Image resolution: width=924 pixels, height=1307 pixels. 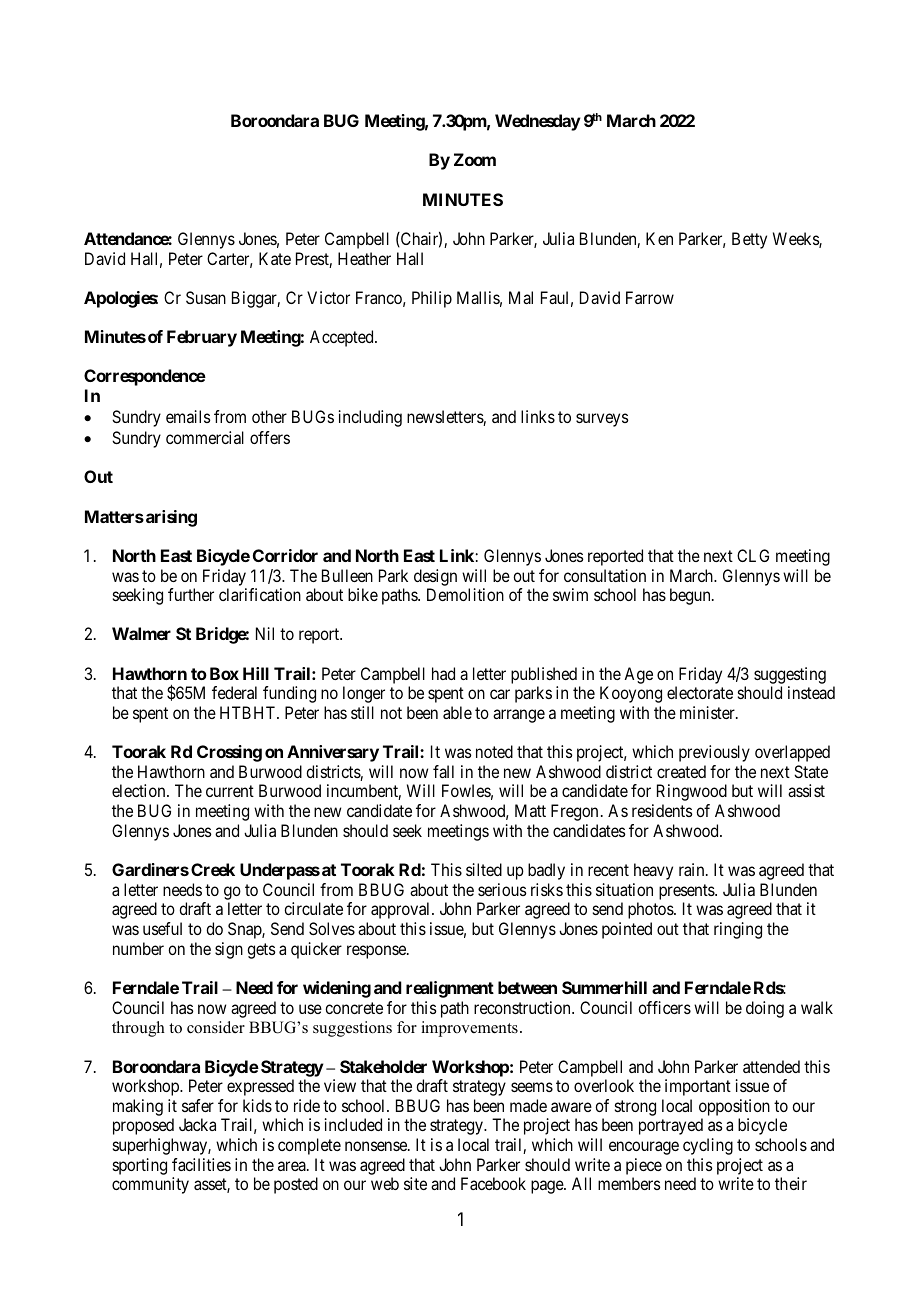 I want to click on facilities, so click(x=201, y=1164).
